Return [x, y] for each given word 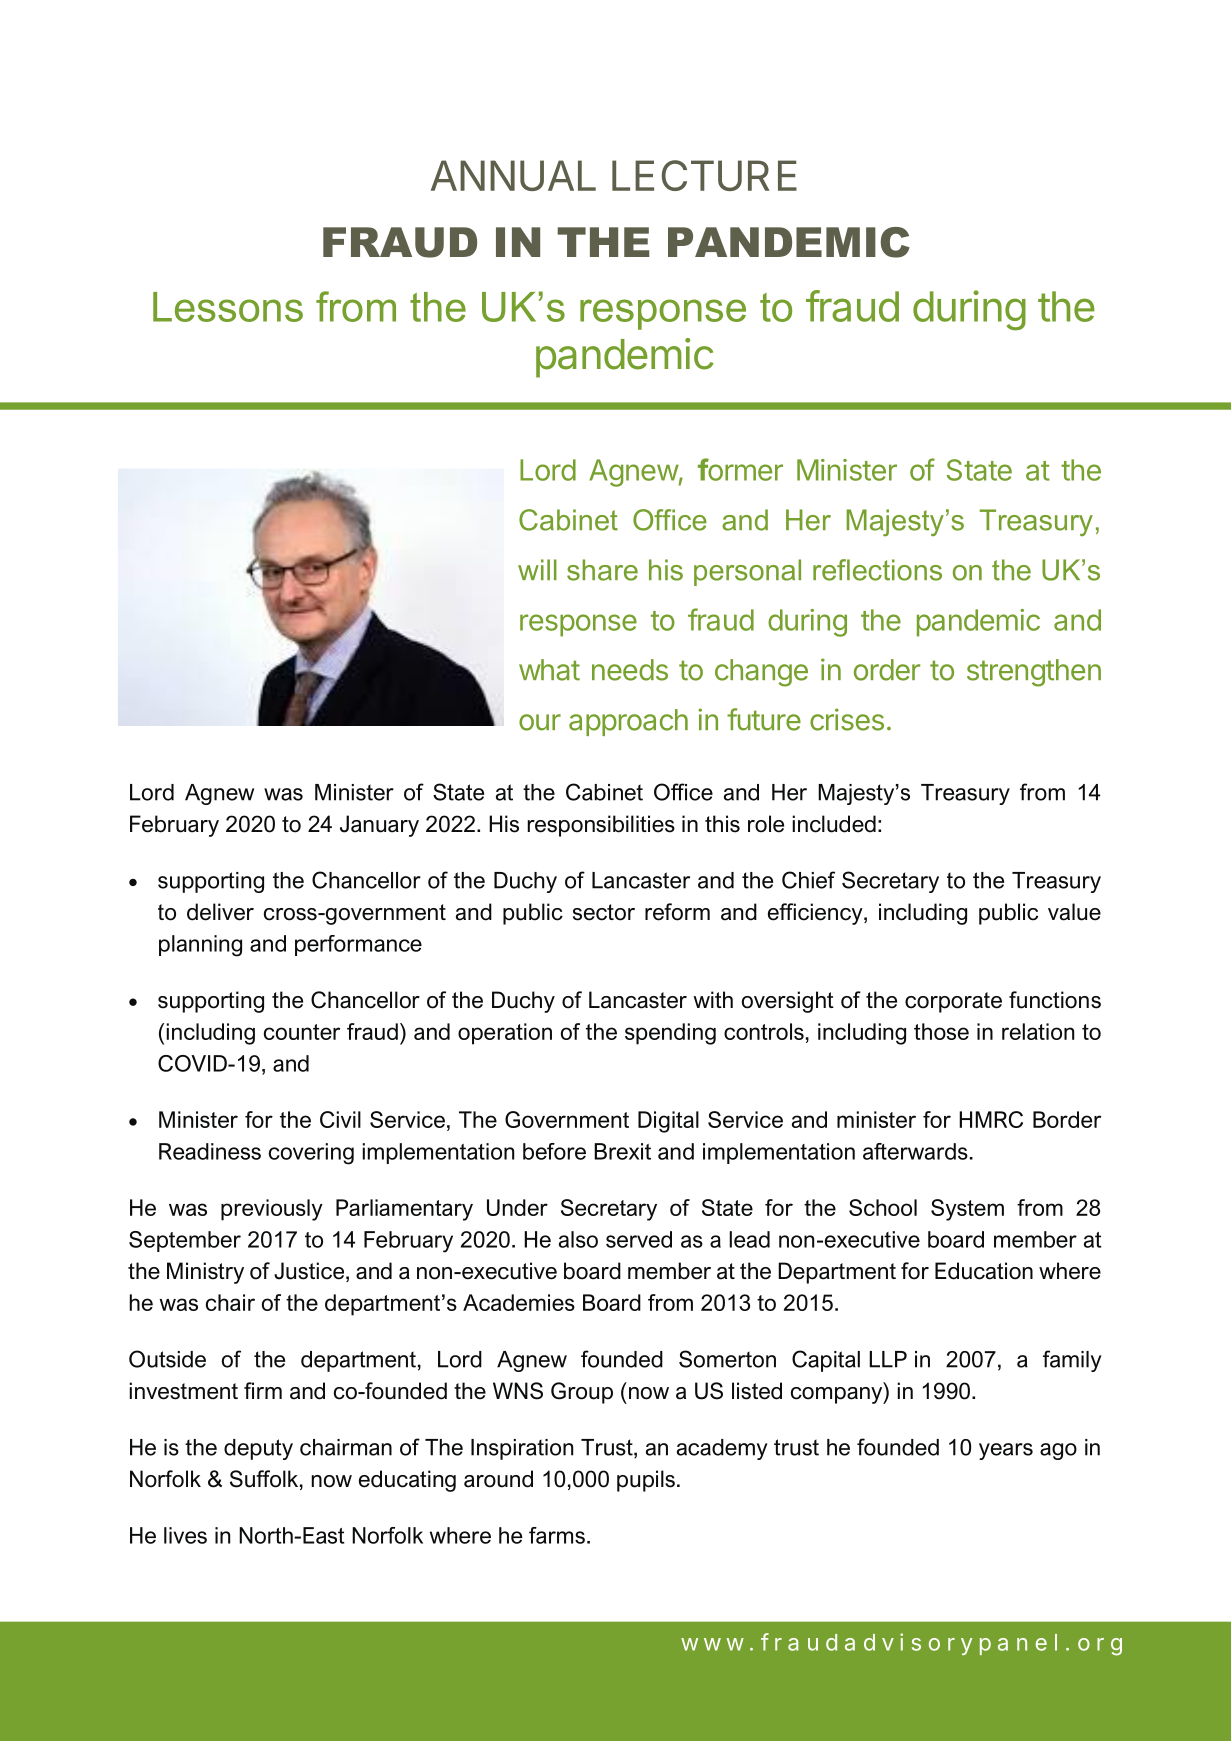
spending [670, 1034]
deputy [258, 1449]
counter [302, 1032]
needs [630, 670]
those [941, 1031]
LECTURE [704, 175]
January [379, 826]
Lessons [228, 307]
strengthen [1034, 673]
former [740, 469]
